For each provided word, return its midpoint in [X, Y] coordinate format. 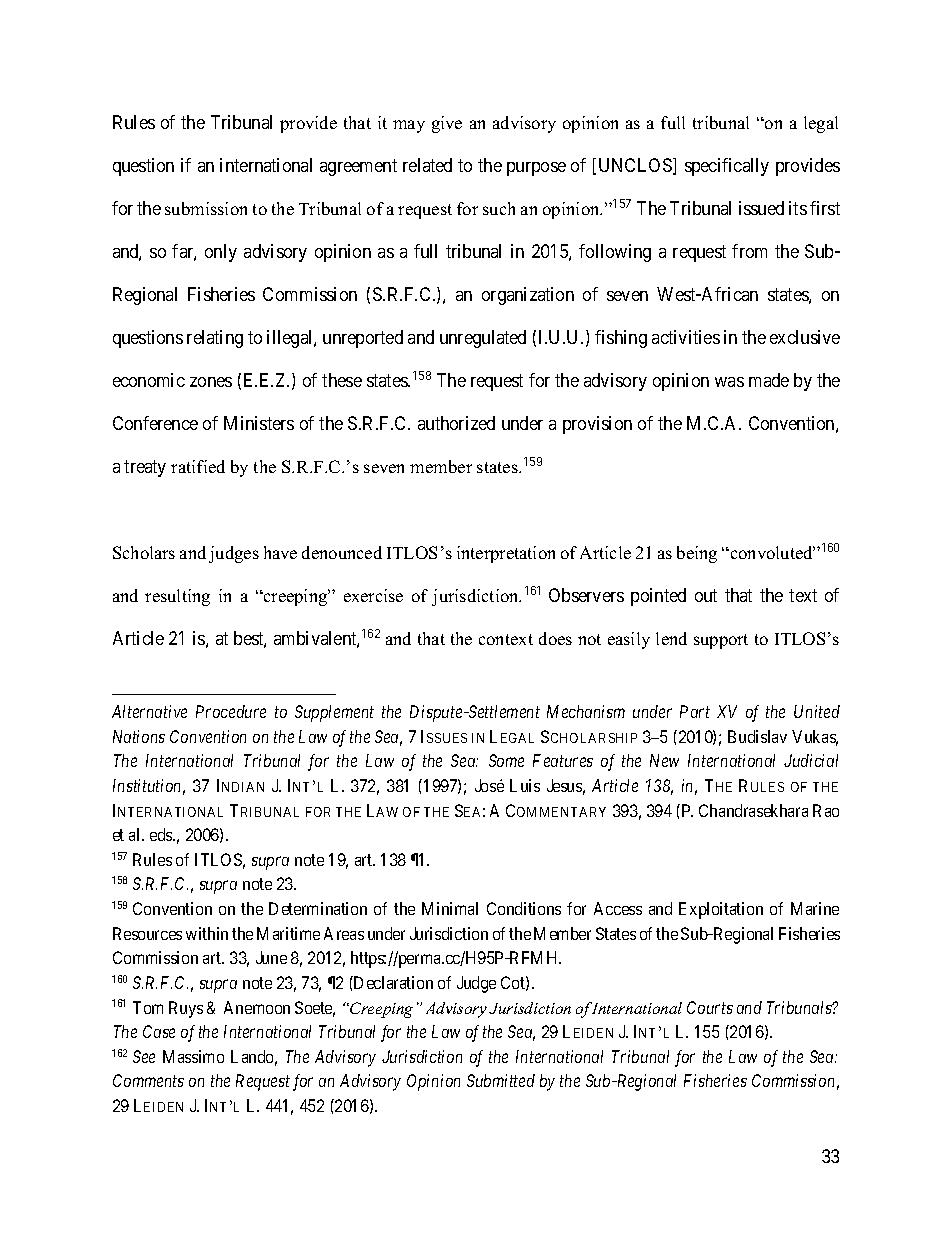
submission [206, 208]
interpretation [506, 554]
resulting [177, 597]
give [447, 124]
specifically [727, 167]
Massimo [193, 1056]
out [706, 595]
